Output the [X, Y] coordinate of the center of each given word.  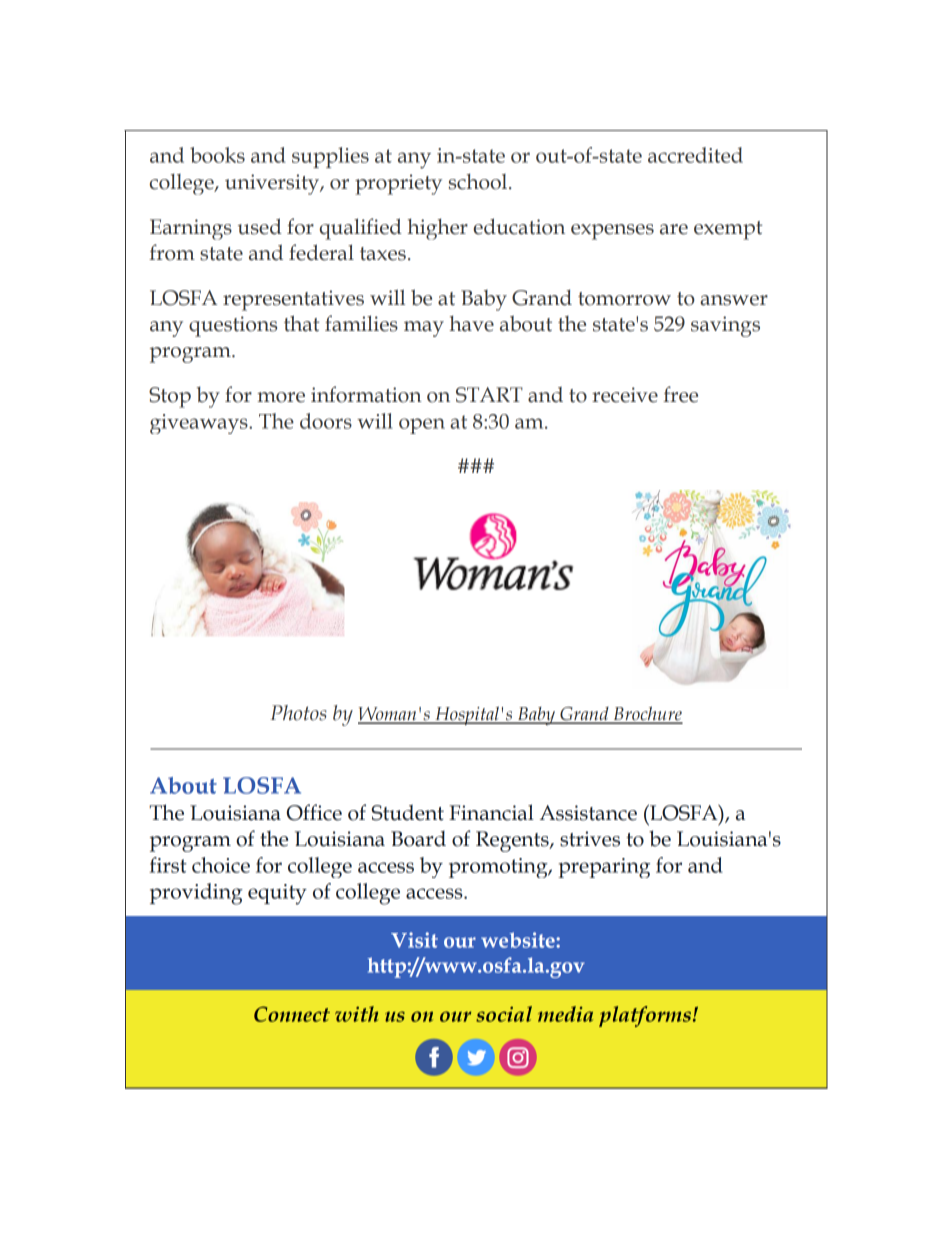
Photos [298, 713]
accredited [695, 155]
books [217, 155]
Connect [292, 1014]
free [680, 394]
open [422, 426]
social [504, 1014]
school [479, 181]
